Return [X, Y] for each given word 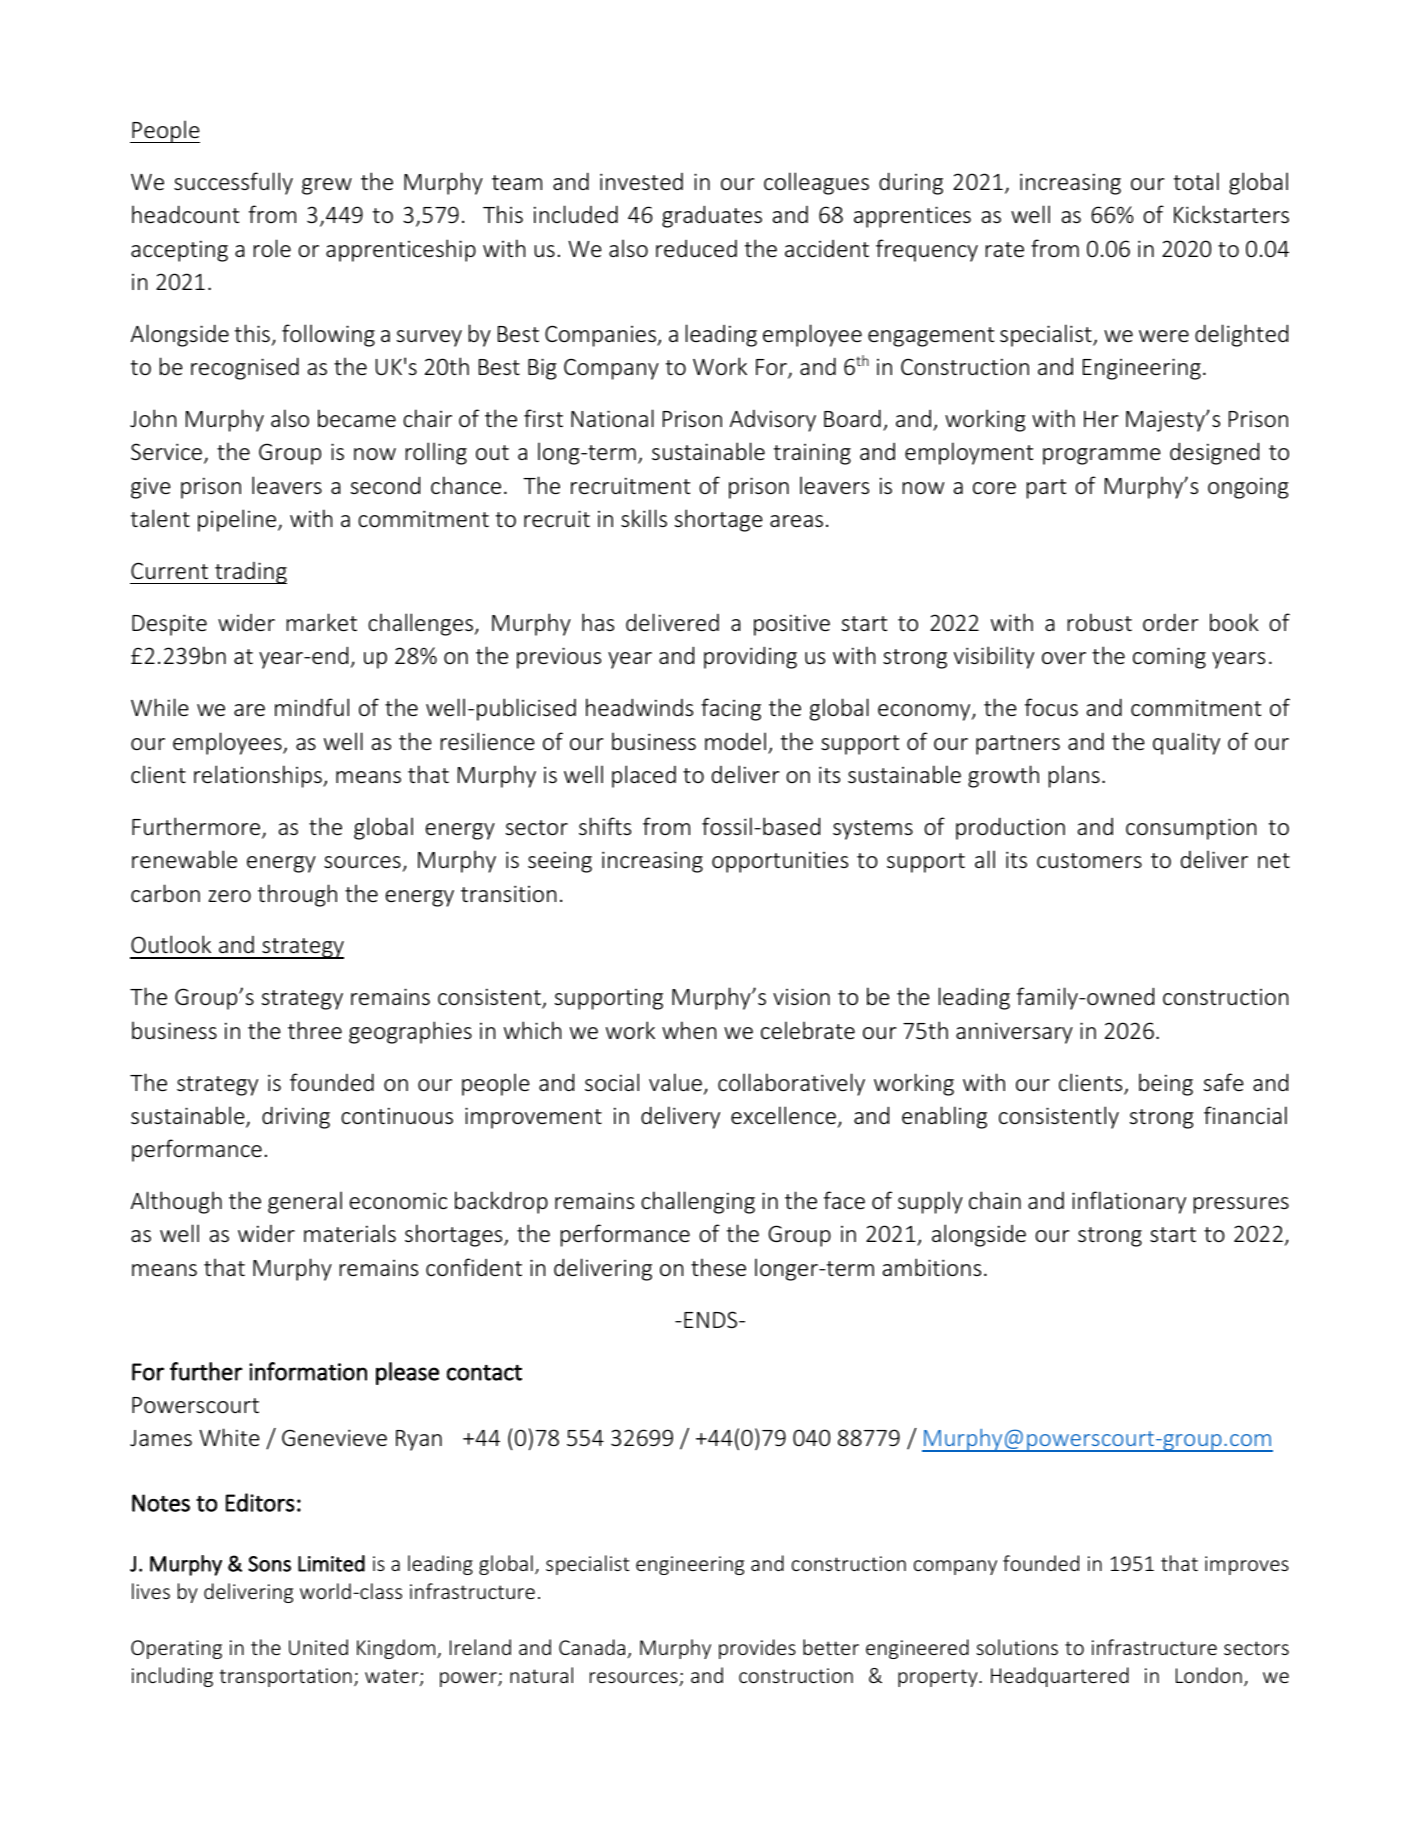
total [1196, 181]
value [675, 1082]
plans [1074, 776]
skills [644, 518]
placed [644, 776]
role [272, 248]
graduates [712, 216]
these [718, 1267]
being [1166, 1084]
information [308, 1371]
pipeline [237, 520]
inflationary [1129, 1202]
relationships [259, 776]
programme [1102, 456]
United [318, 1647]
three [315, 1030]
